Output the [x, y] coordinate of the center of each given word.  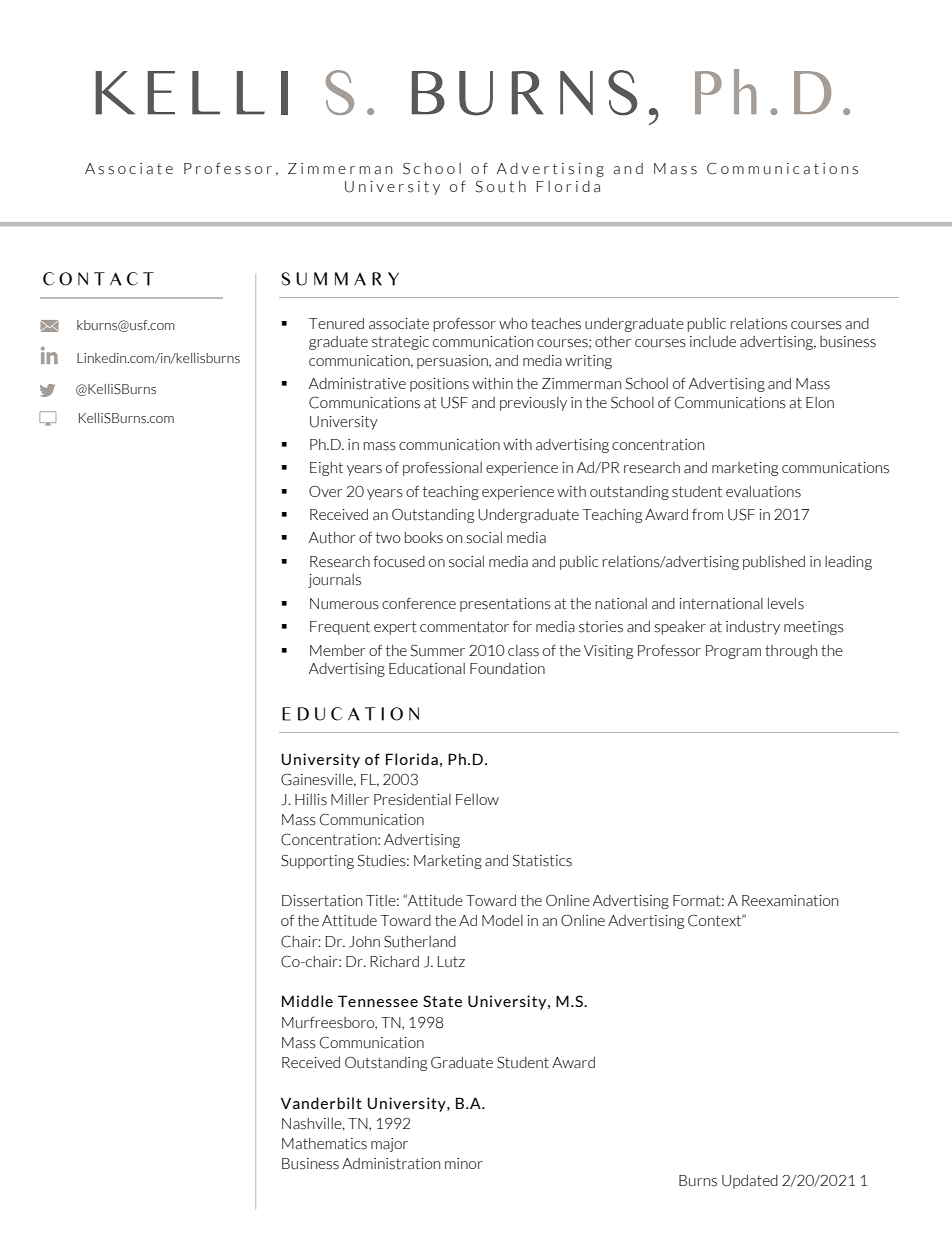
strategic [400, 343]
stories [601, 627]
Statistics [542, 860]
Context [716, 920]
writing [588, 362]
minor [464, 1163]
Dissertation [322, 901]
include [713, 342]
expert [395, 628]
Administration [391, 1164]
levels [786, 603]
